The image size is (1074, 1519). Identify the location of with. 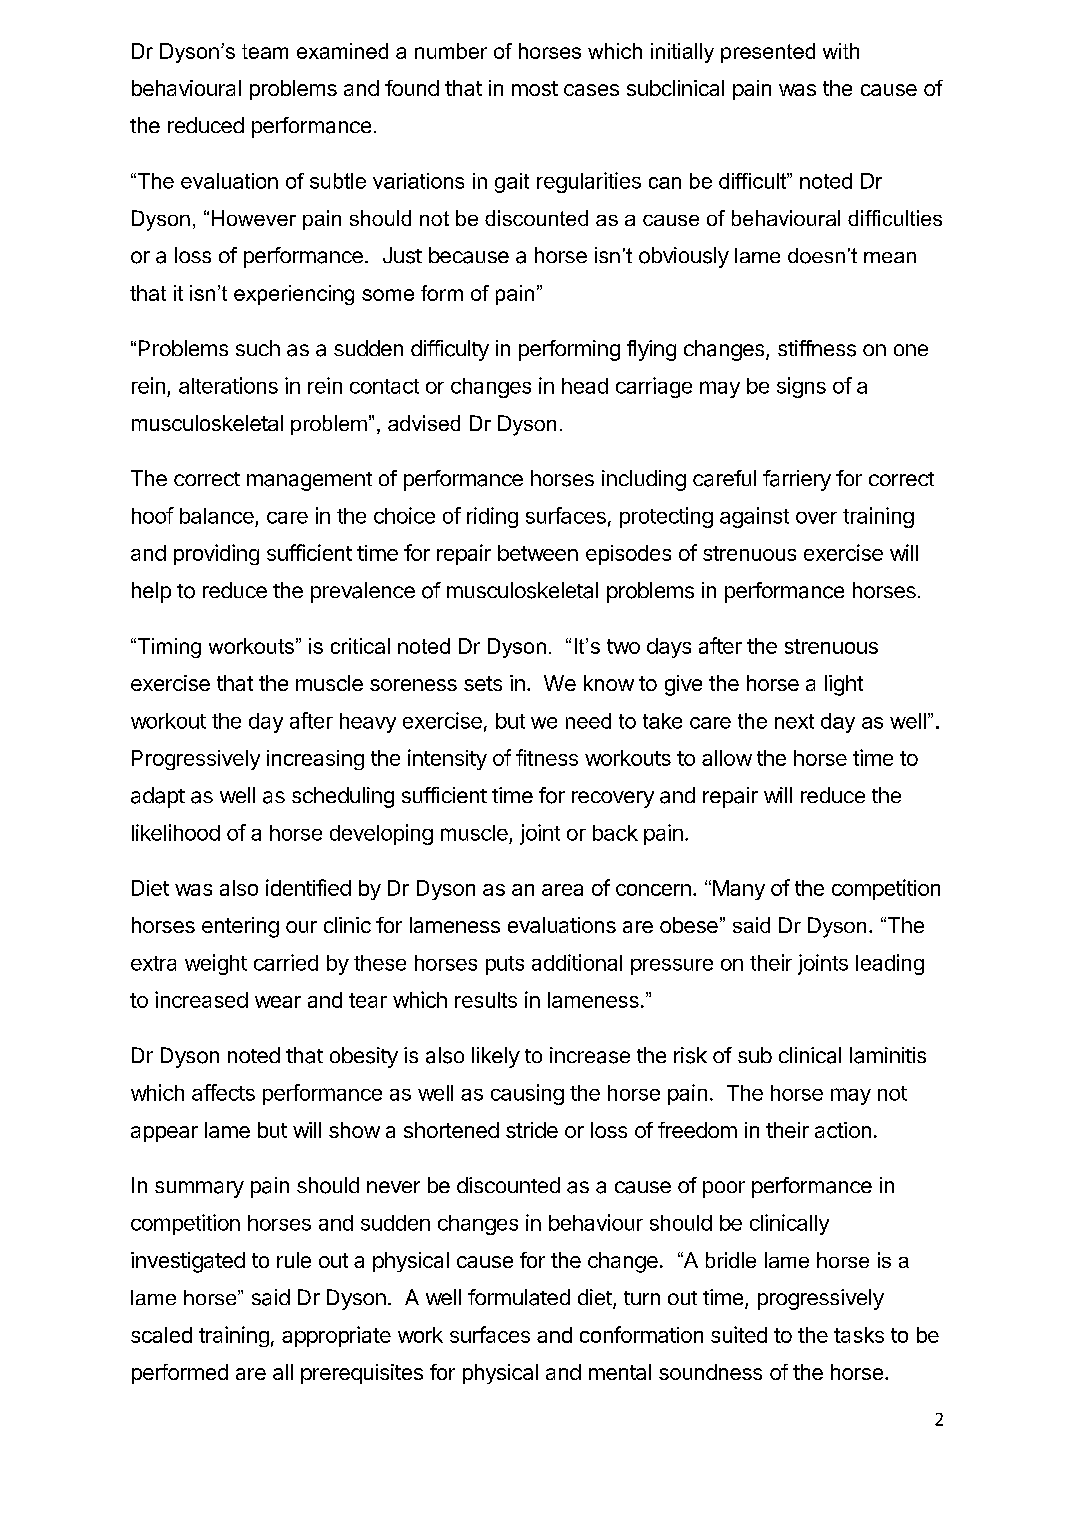
(841, 51).
